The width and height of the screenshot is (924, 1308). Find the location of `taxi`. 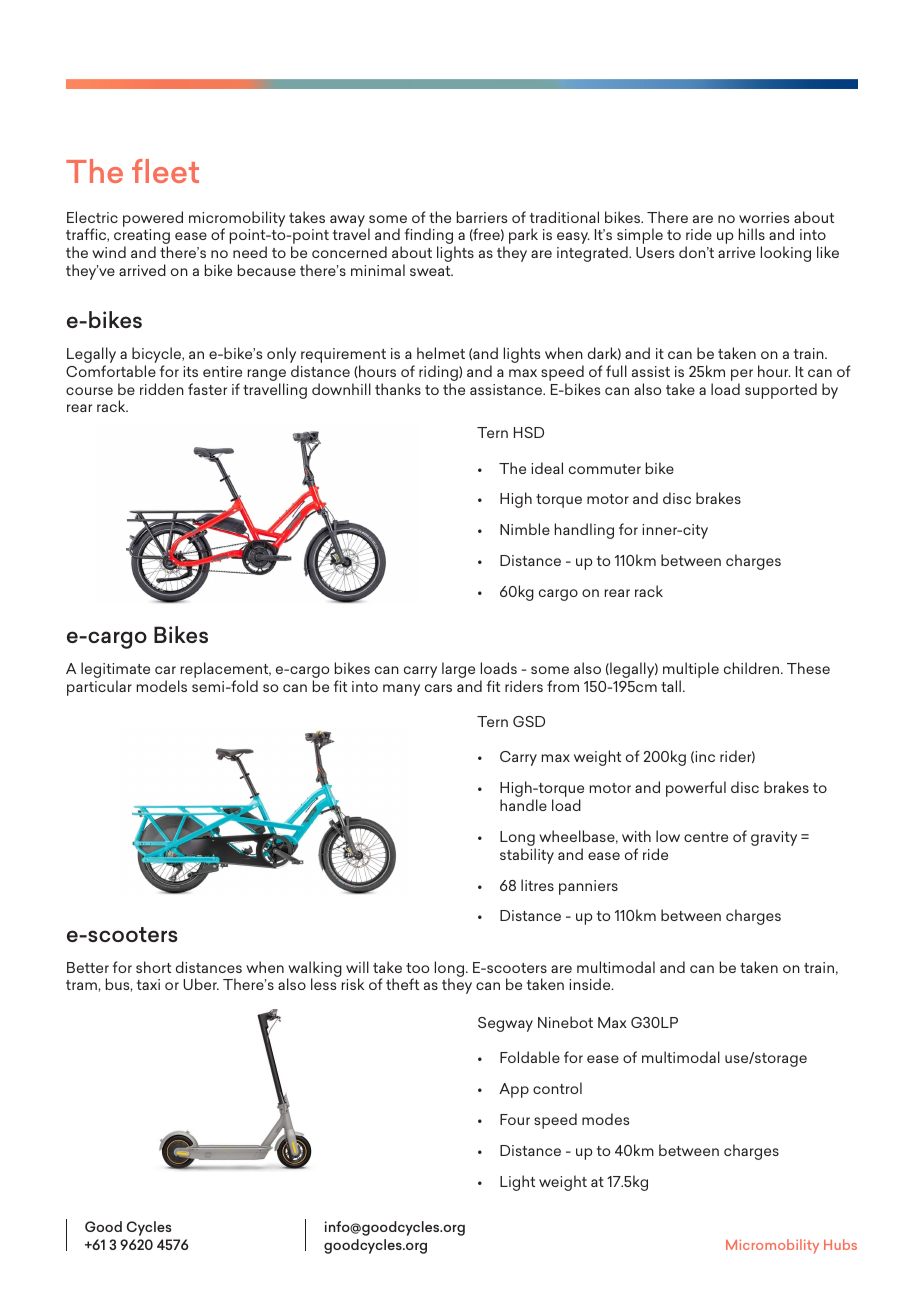

taxi is located at coordinates (148, 984).
